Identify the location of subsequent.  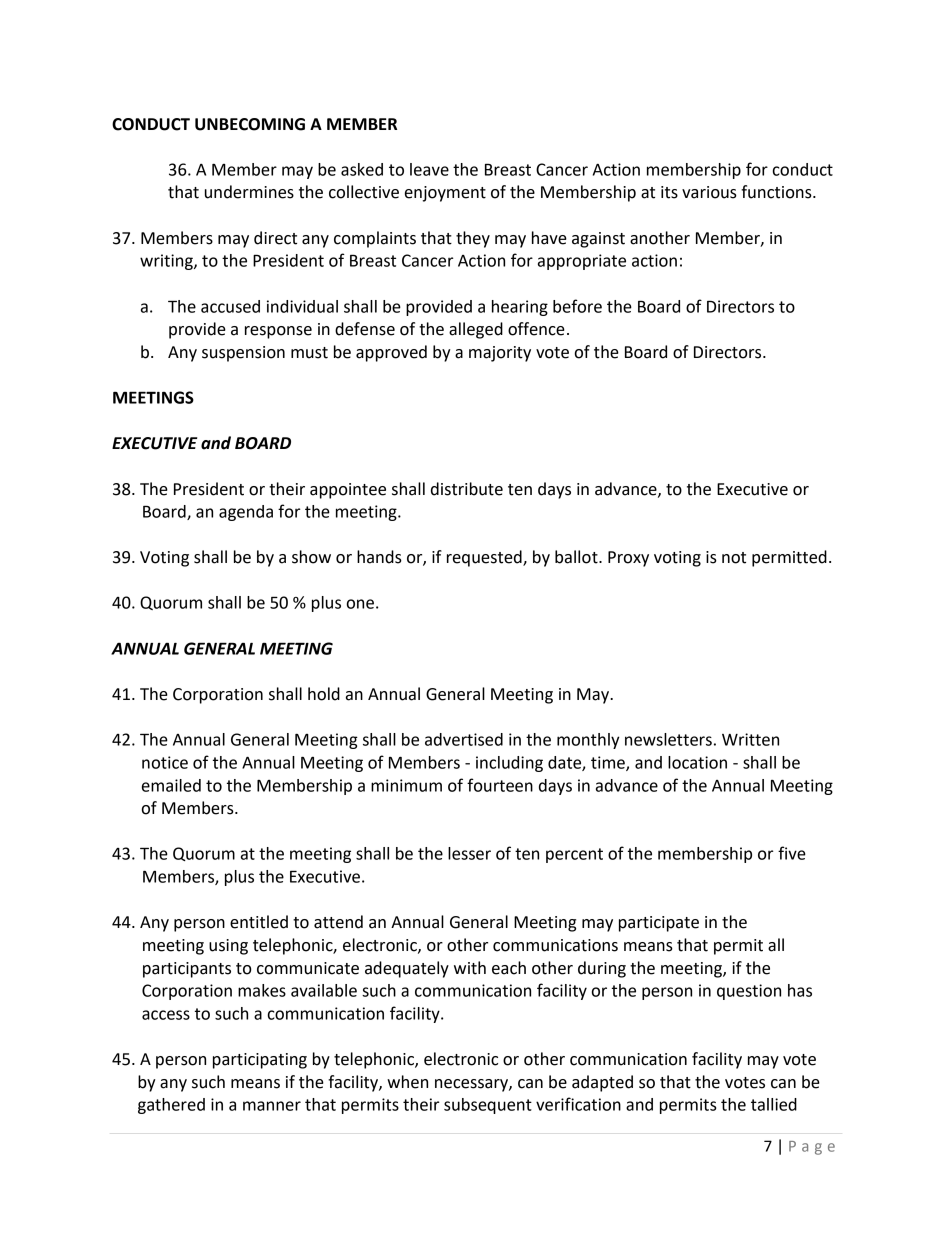
(488, 1106).
